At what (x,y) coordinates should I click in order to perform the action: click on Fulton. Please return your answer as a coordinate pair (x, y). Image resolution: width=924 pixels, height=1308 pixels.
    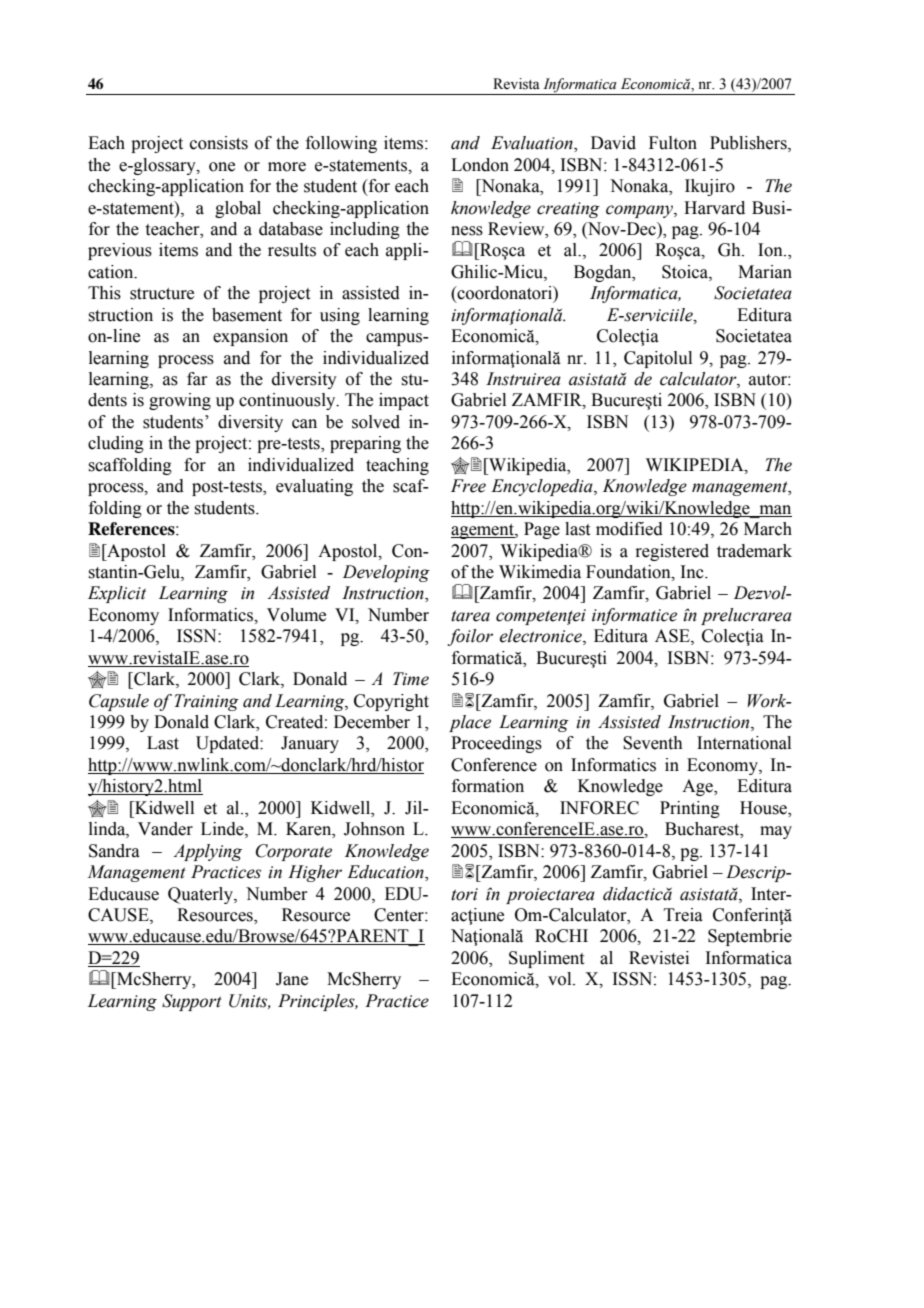
    Looking at the image, I should click on (673, 143).
